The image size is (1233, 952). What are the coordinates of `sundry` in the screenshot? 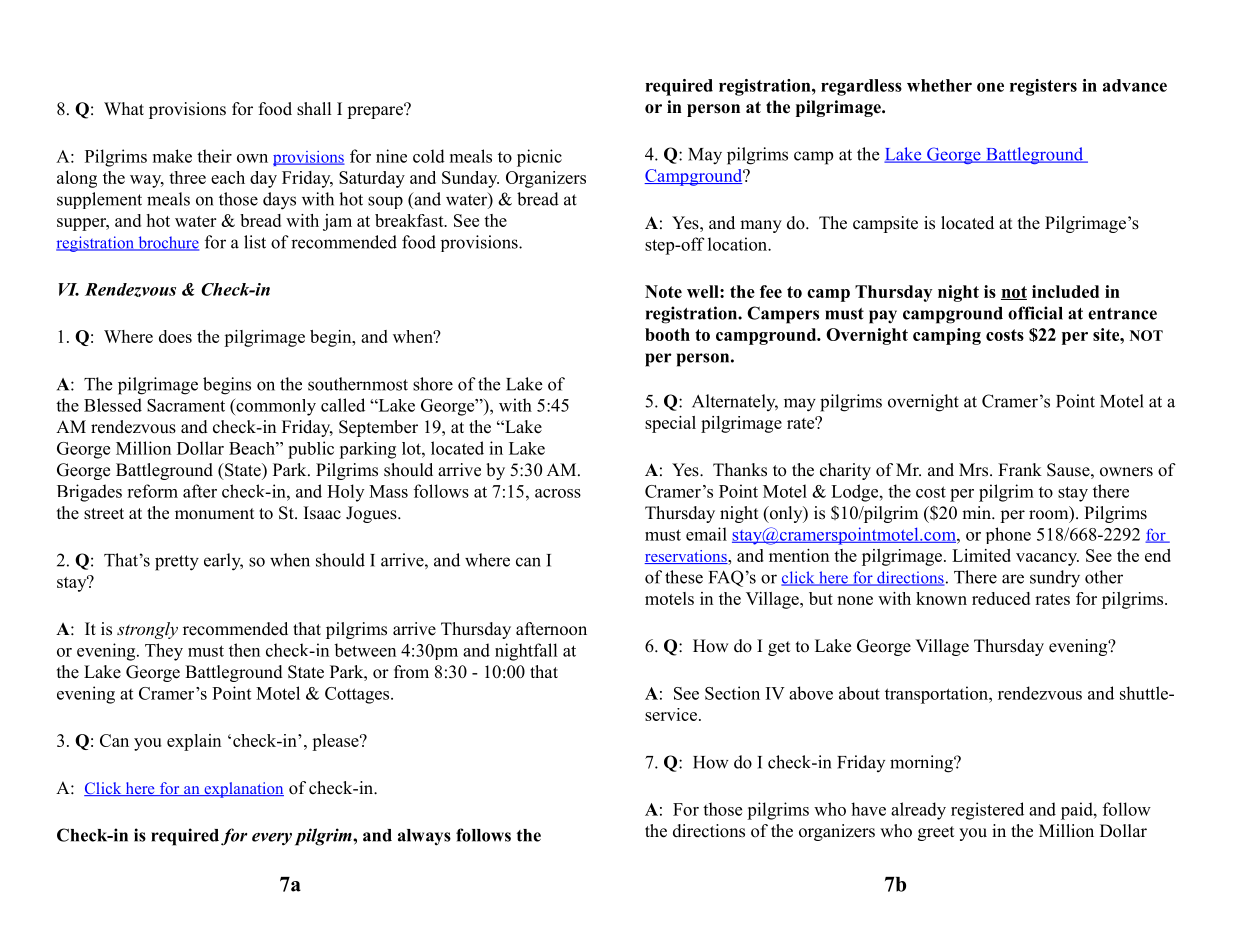 It's located at (1055, 579).
